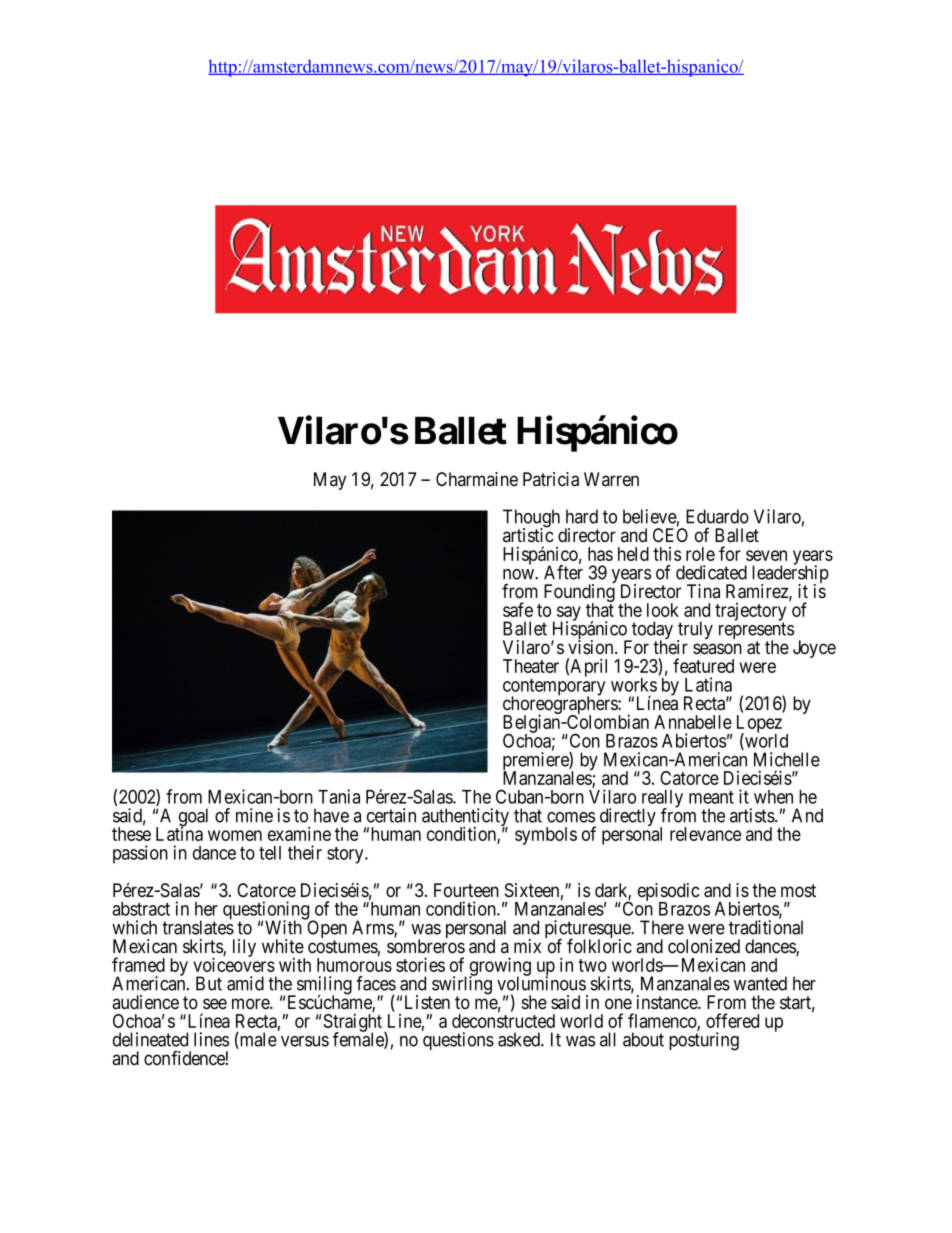  Describe the element at coordinates (551, 479) in the image. I see `Patricia` at that location.
